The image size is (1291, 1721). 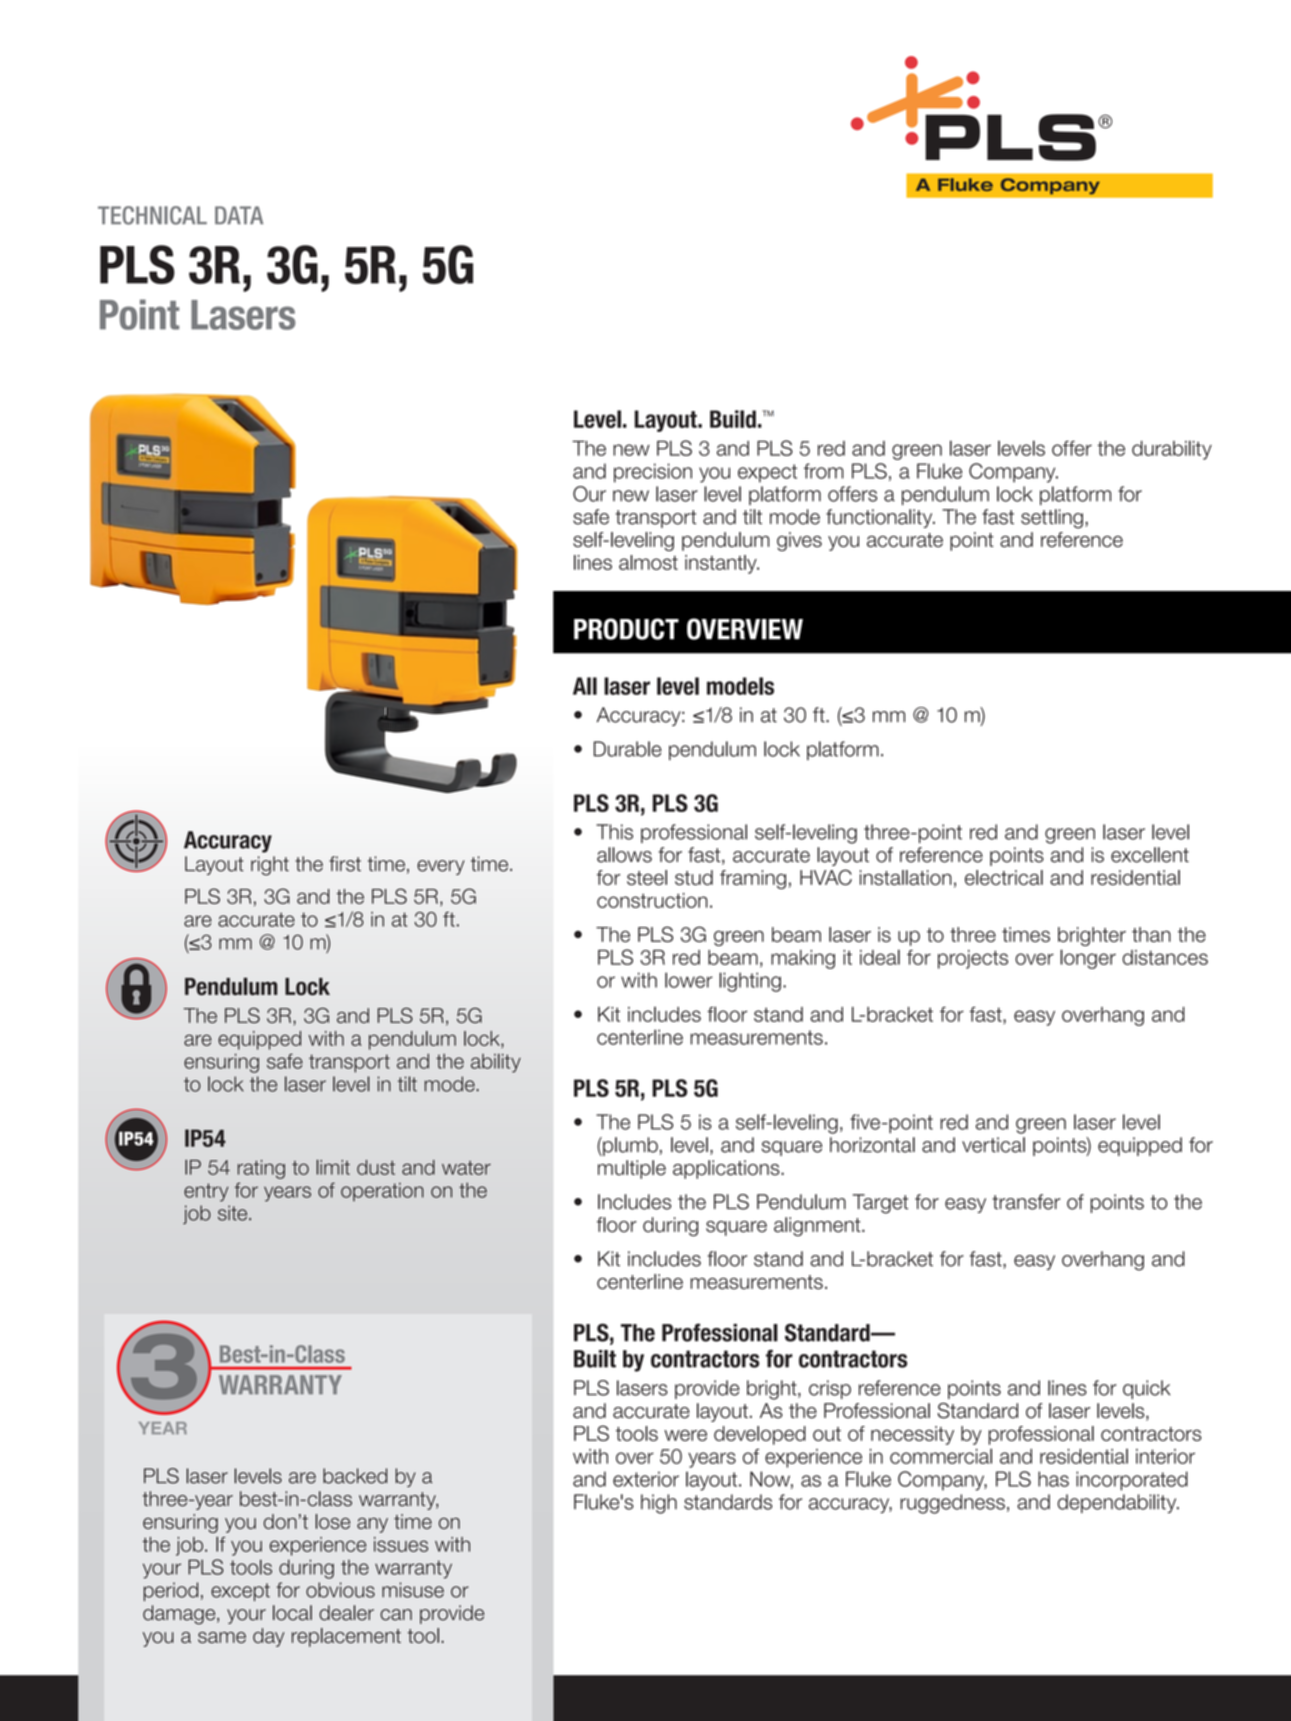 What do you see at coordinates (626, 629) in the document?
I see `PRODUCT` at bounding box center [626, 629].
